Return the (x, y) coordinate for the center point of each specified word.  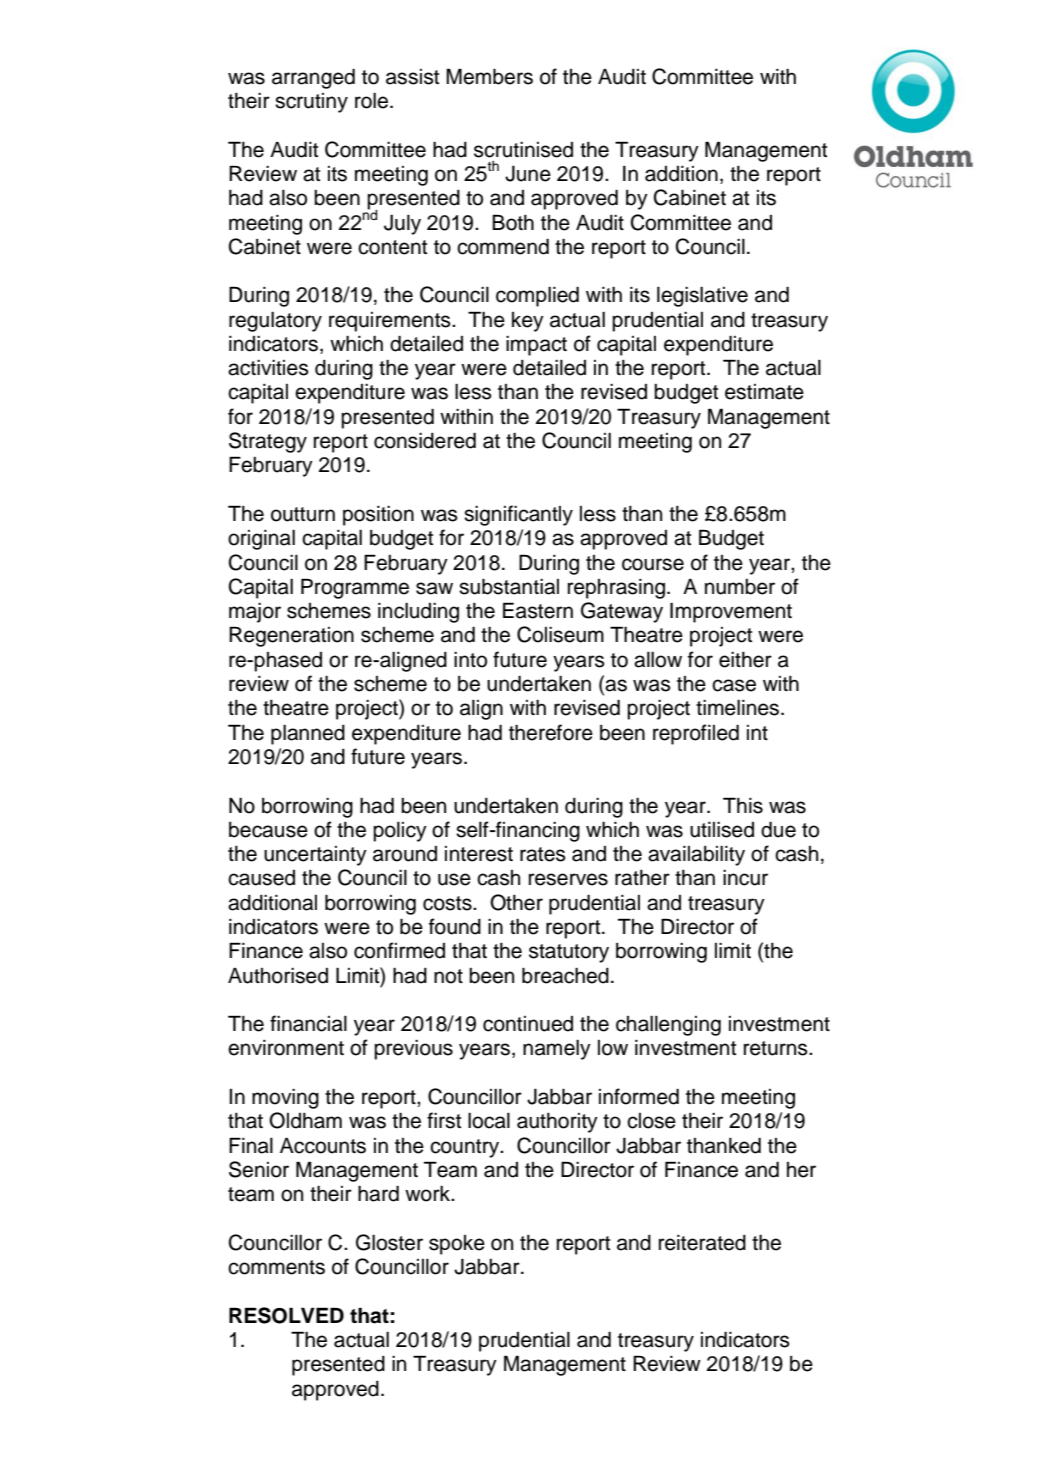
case (734, 685)
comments (276, 1267)
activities (268, 368)
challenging (668, 1026)
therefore (551, 732)
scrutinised (523, 150)
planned (308, 735)
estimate (764, 392)
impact (536, 346)
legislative (702, 297)
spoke (457, 1245)
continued (528, 1024)
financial (308, 1023)
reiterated (702, 1243)
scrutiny (311, 103)
